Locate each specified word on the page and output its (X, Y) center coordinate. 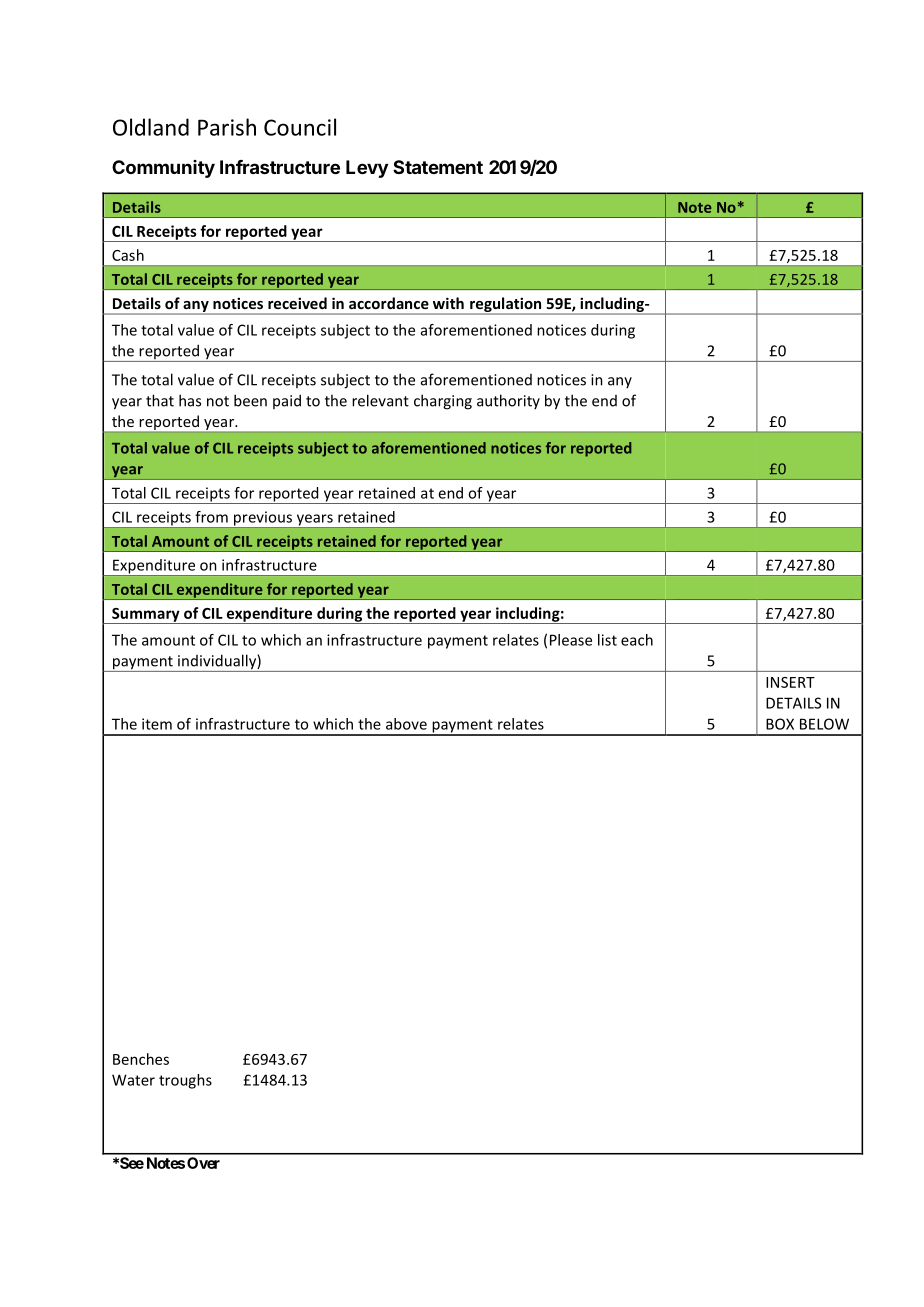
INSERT (790, 682)
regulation (506, 306)
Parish (227, 127)
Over (203, 1163)
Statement (438, 167)
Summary (146, 616)
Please (571, 640)
